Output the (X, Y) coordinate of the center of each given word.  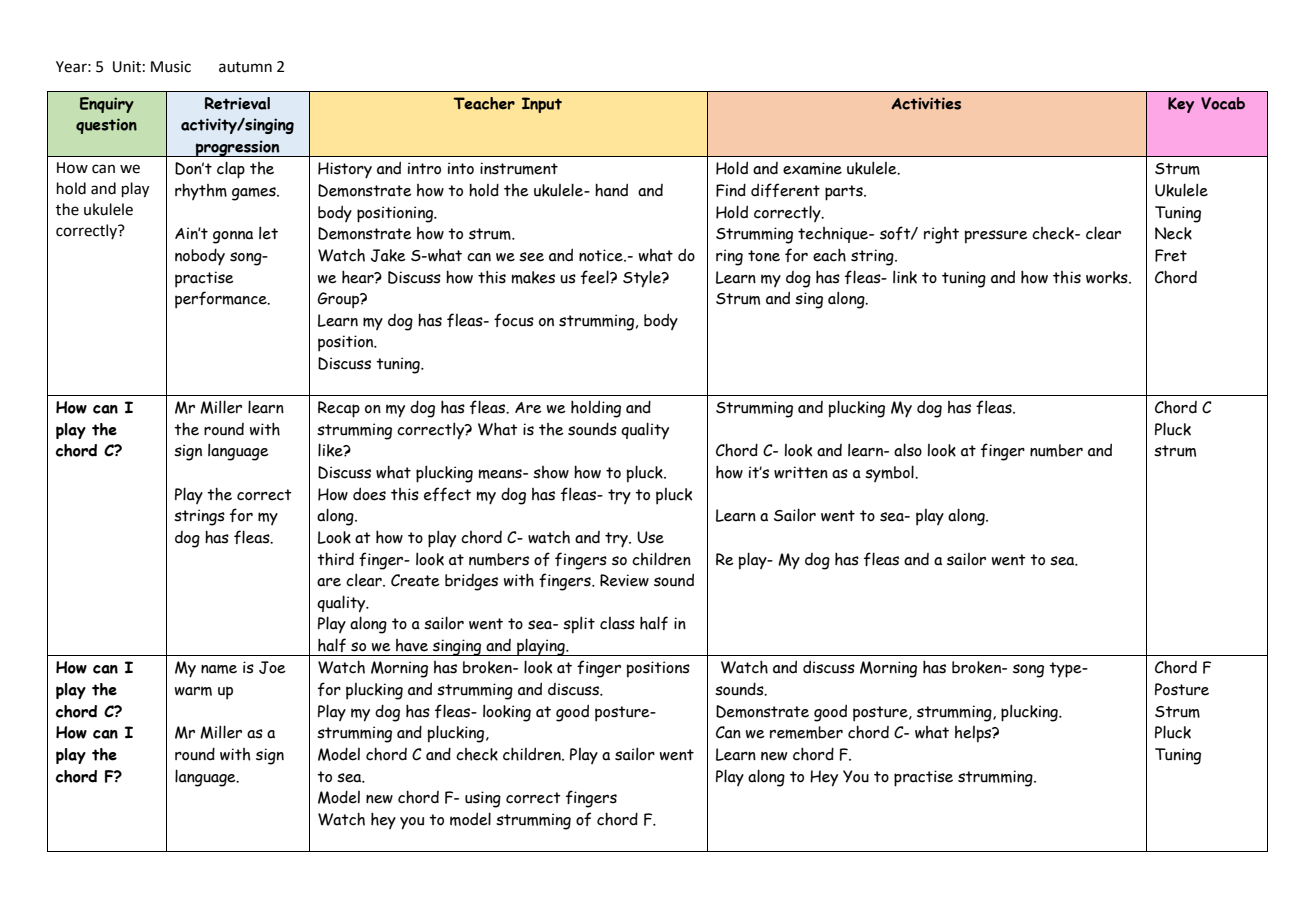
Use (650, 537)
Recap (339, 409)
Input (542, 105)
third (335, 559)
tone (764, 256)
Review (624, 580)
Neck (1173, 233)
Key (1181, 105)
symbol (890, 473)
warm (193, 691)
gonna (233, 237)
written (801, 472)
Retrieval (237, 103)
